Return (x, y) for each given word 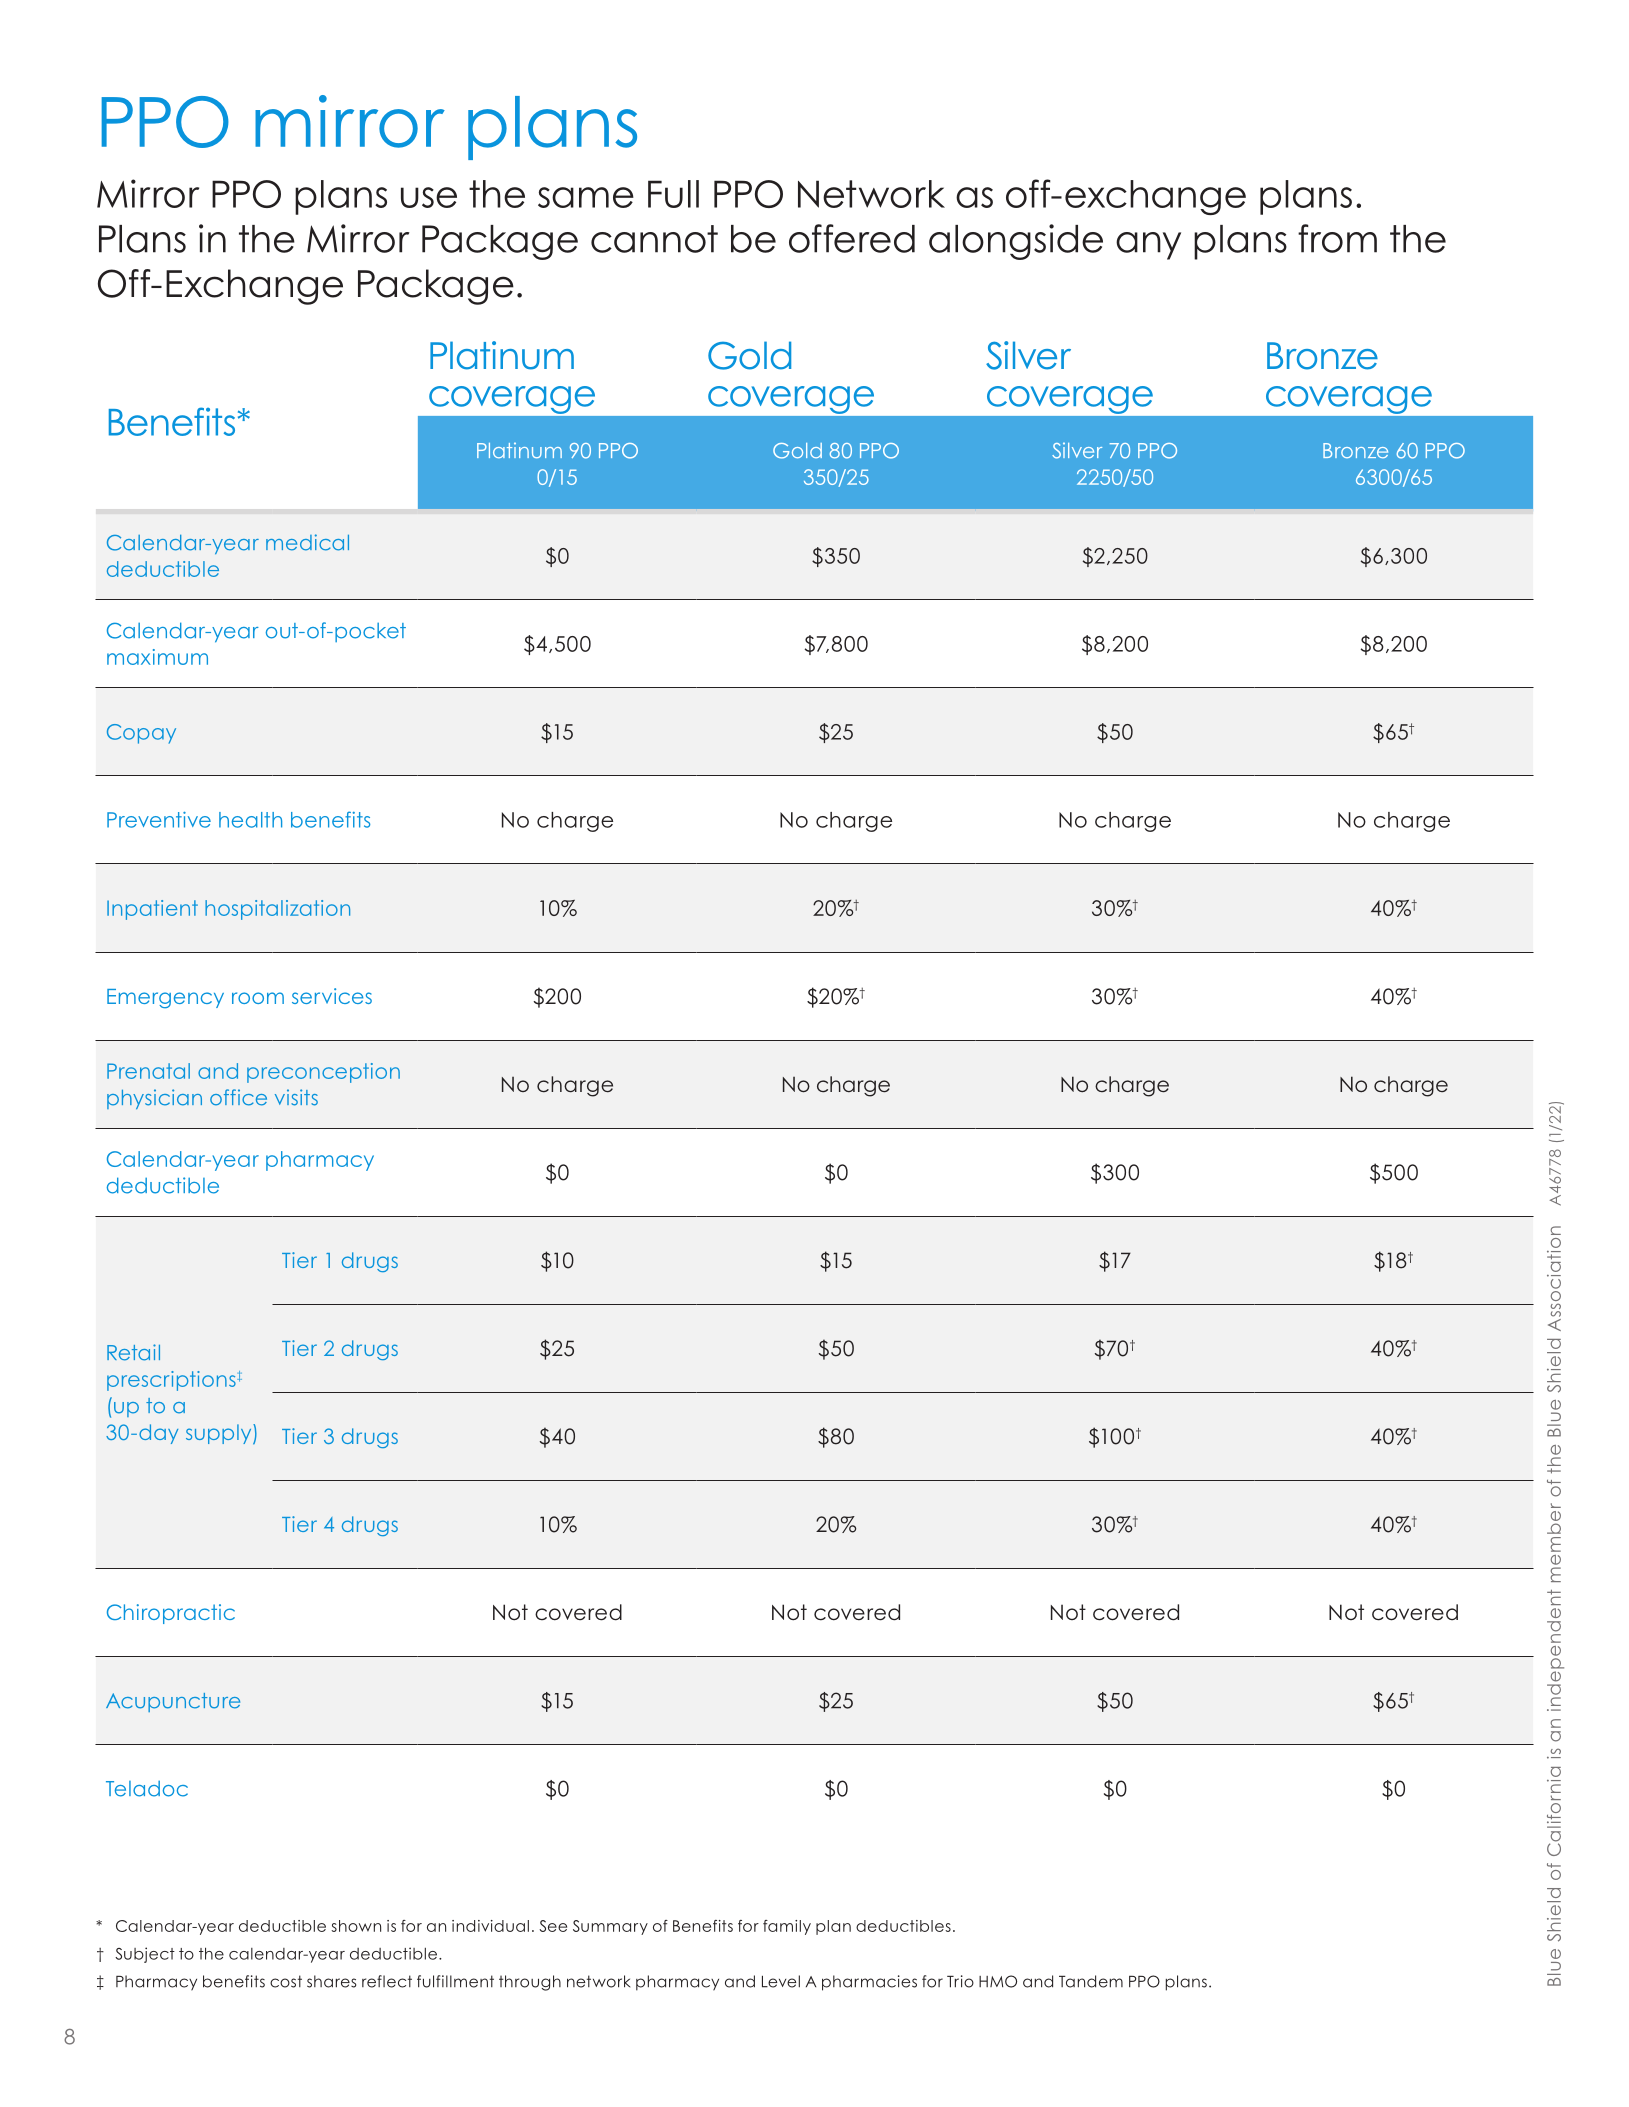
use (429, 197)
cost (286, 1981)
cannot (654, 239)
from (1337, 238)
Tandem (1091, 1981)
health (250, 820)
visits (296, 1097)
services (332, 996)
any (1148, 246)
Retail (133, 1352)
